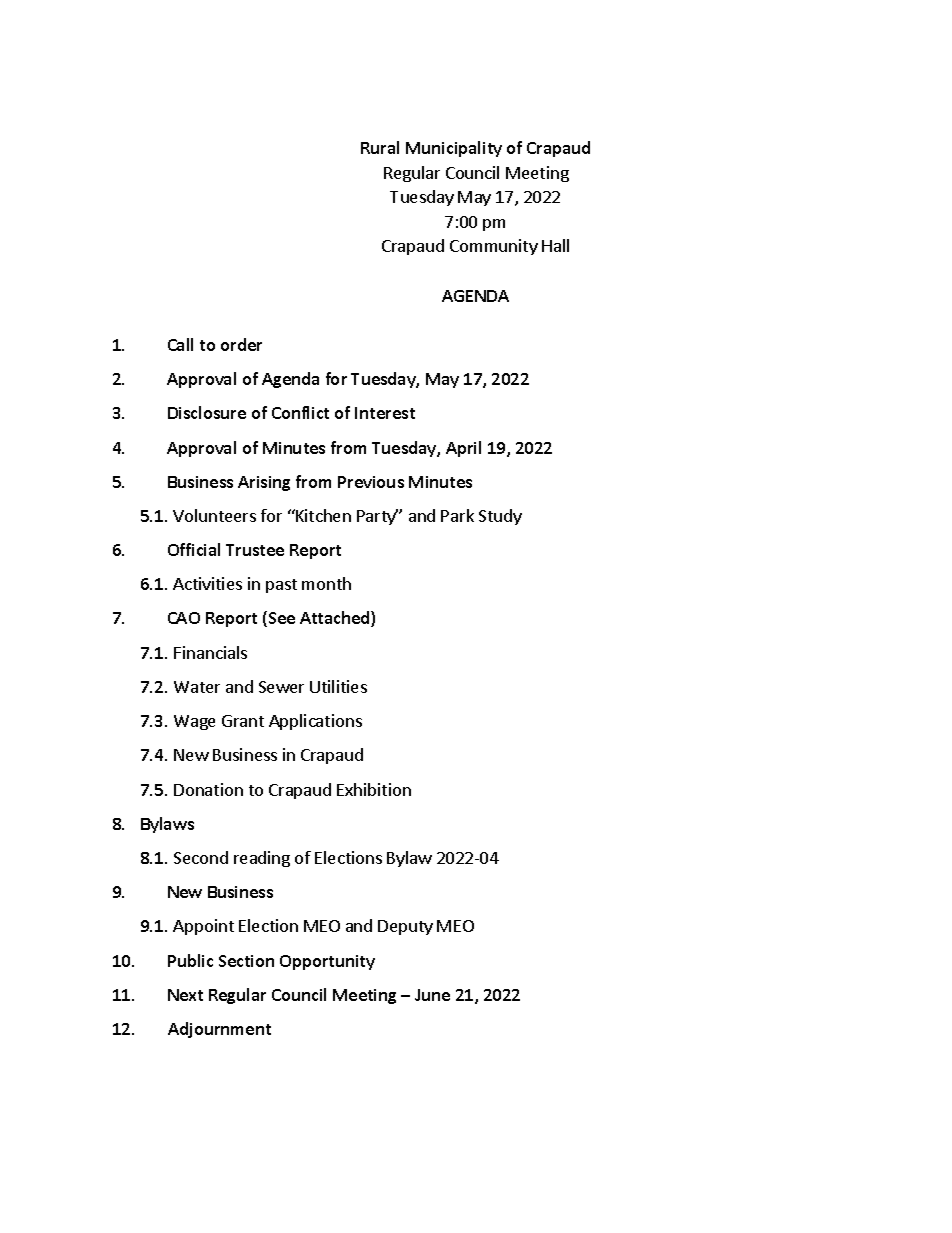 This screenshot has width=952, height=1233. What do you see at coordinates (454, 149) in the screenshot?
I see `Municipality` at bounding box center [454, 149].
